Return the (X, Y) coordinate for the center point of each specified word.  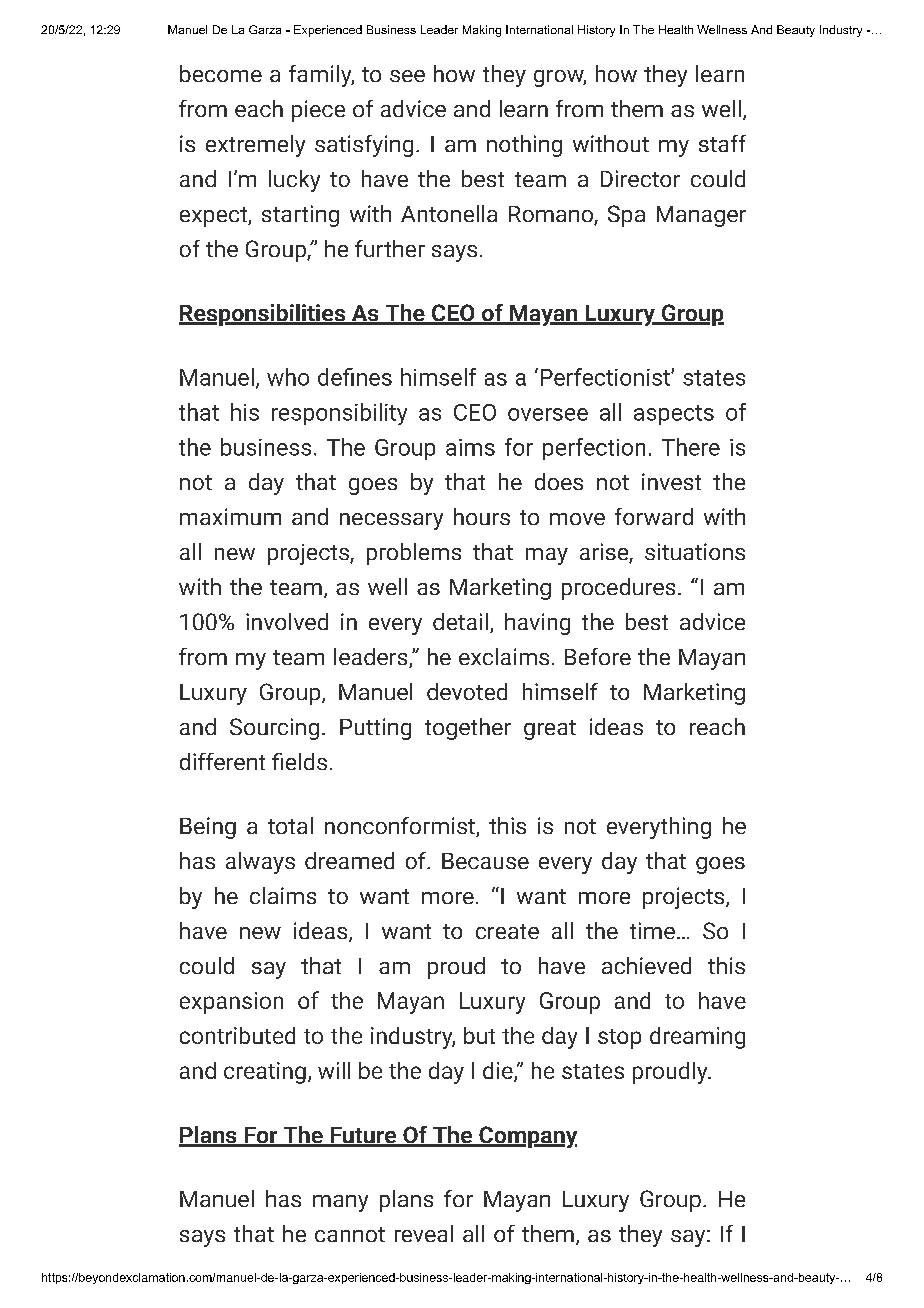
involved (287, 621)
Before (598, 656)
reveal (424, 1233)
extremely (255, 146)
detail (460, 621)
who (288, 377)
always (260, 863)
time (652, 930)
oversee (548, 414)
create (507, 931)
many (340, 1203)
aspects (674, 415)
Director (640, 178)
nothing (524, 146)
